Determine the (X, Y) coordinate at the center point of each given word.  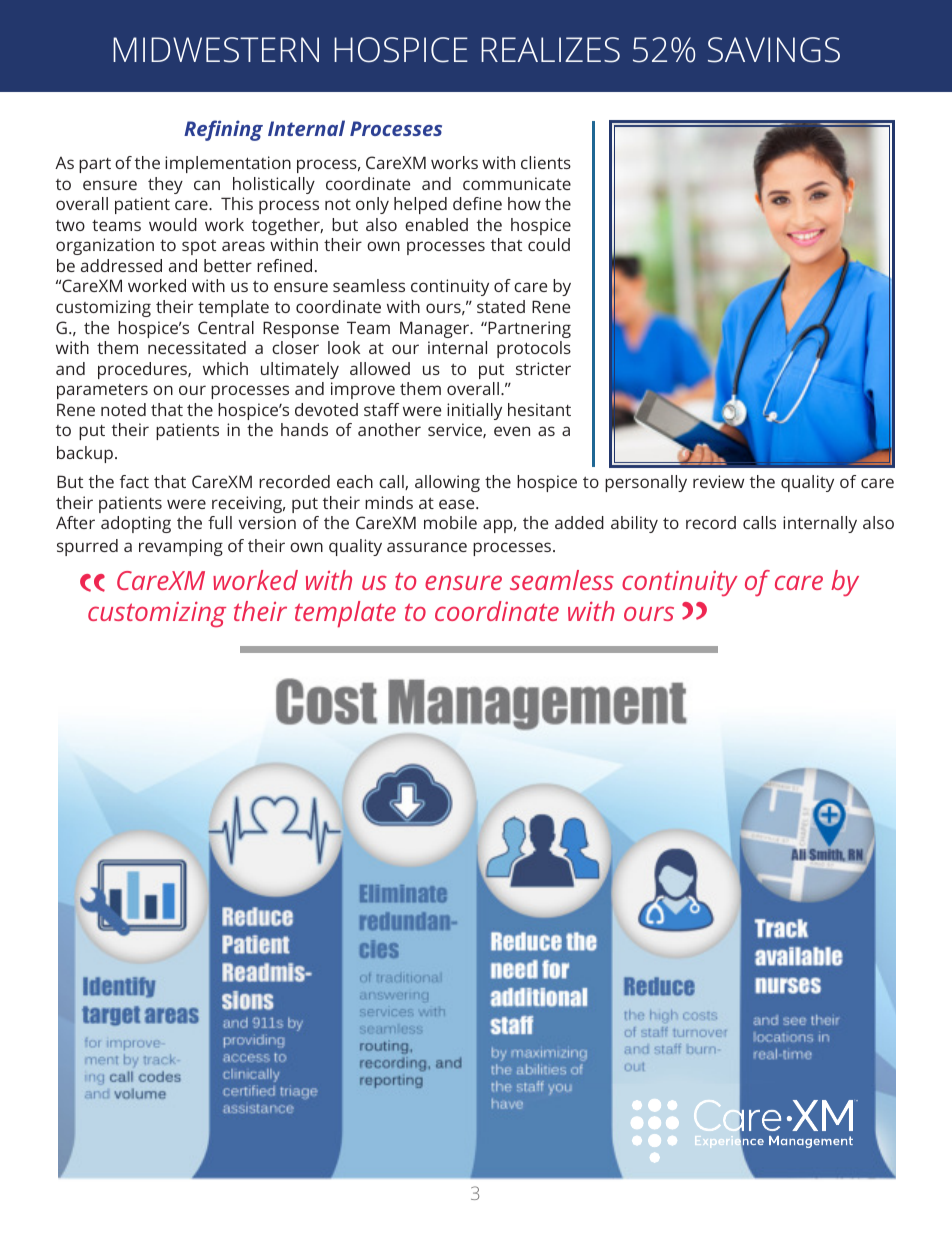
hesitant (539, 409)
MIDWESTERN (216, 50)
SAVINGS (774, 50)
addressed (121, 265)
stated (501, 306)
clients (546, 162)
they (165, 185)
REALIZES (550, 50)
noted (123, 409)
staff (381, 409)
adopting (136, 524)
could (549, 244)
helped (420, 205)
